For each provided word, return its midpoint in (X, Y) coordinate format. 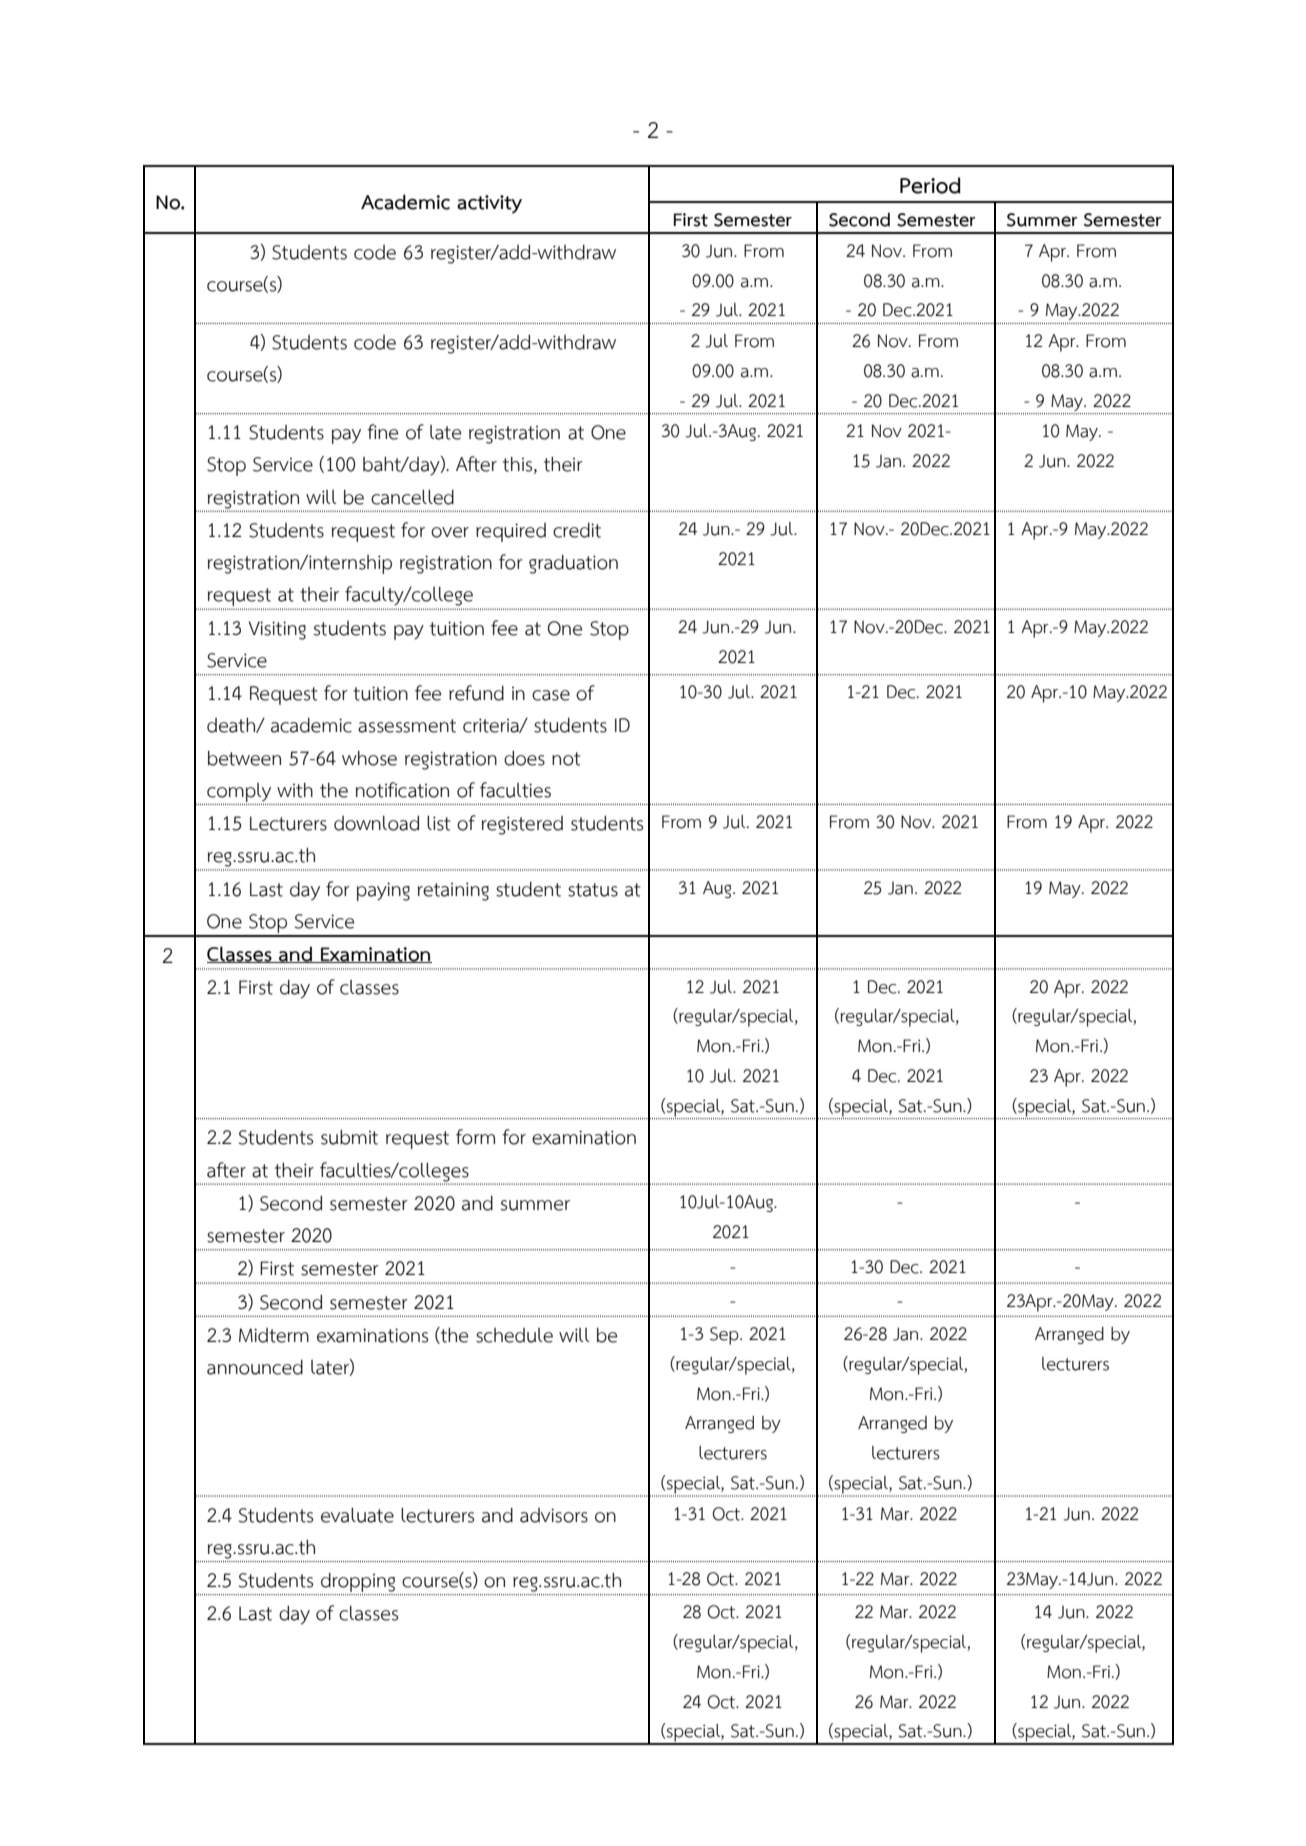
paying (383, 891)
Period (930, 185)
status (593, 890)
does (524, 758)
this (519, 465)
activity (489, 204)
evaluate (357, 1515)
